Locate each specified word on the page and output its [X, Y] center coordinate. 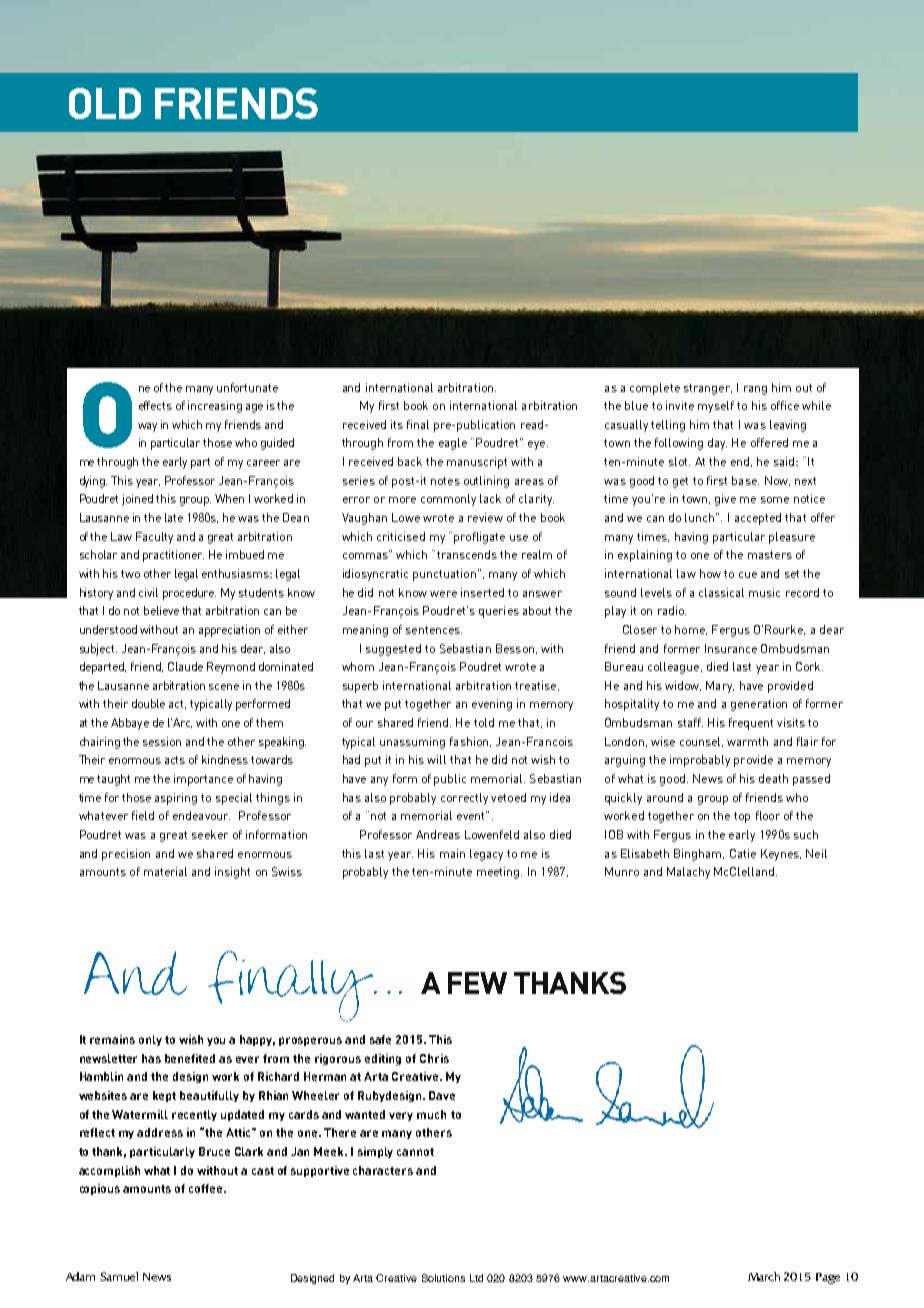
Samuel [119, 1276]
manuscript [477, 463]
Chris [434, 1058]
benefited [190, 1058]
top [742, 817]
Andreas [438, 834]
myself [716, 407]
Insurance [731, 648]
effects [155, 405]
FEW [477, 983]
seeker [210, 834]
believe [161, 610]
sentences [434, 630]
